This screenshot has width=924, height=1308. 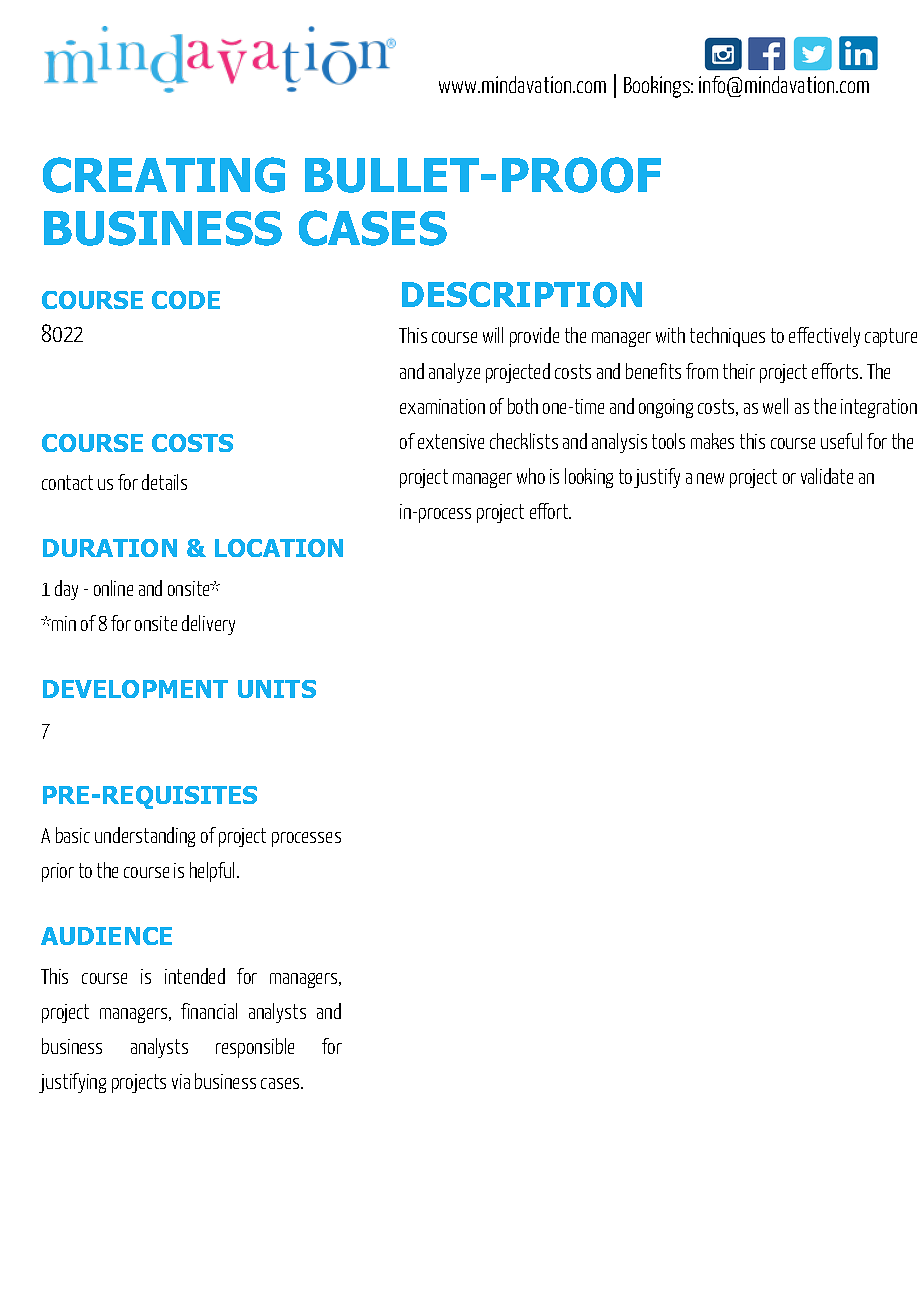 What do you see at coordinates (181, 1081) in the screenshot?
I see `via` at bounding box center [181, 1081].
